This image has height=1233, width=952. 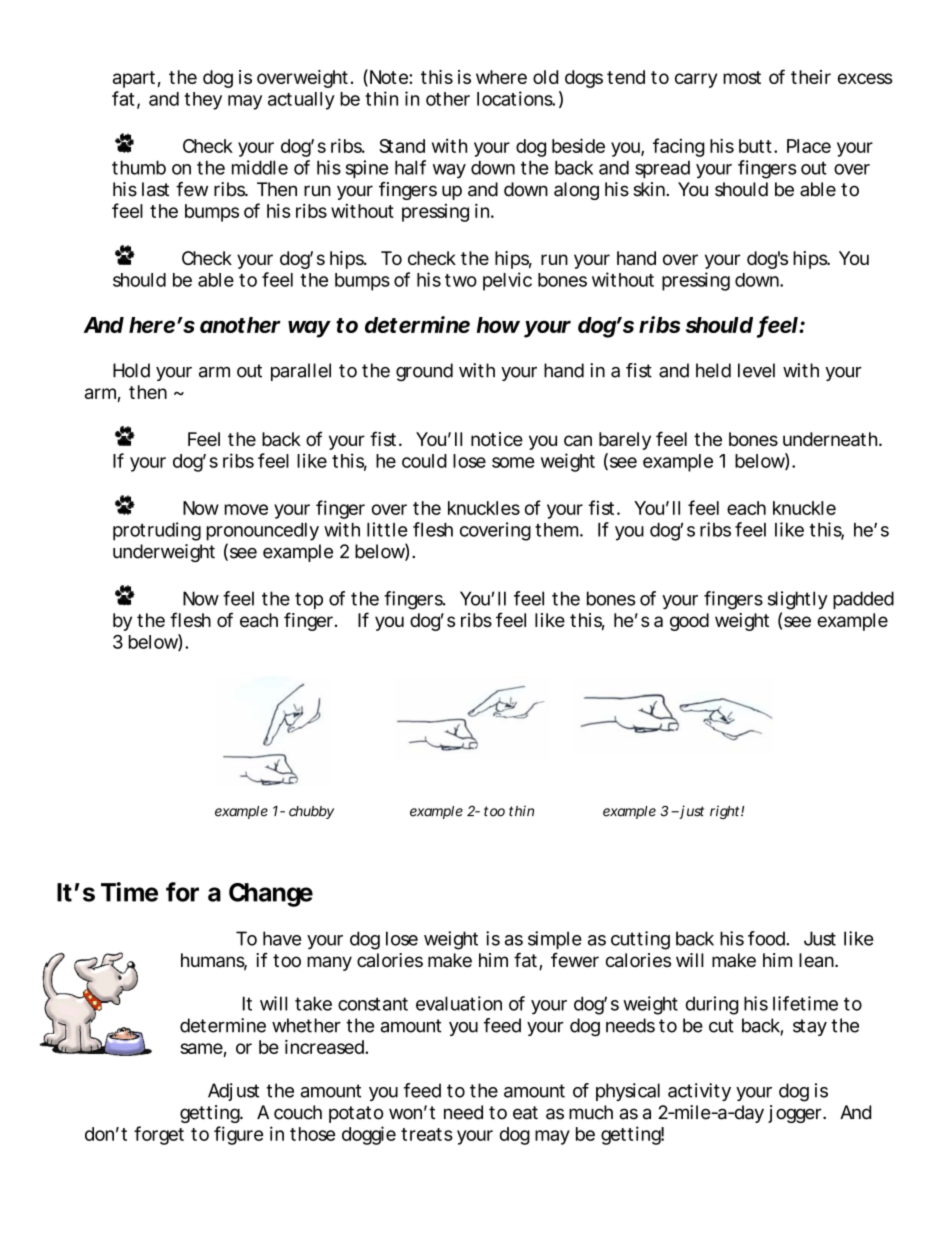 I want to click on figure, so click(x=238, y=1135).
